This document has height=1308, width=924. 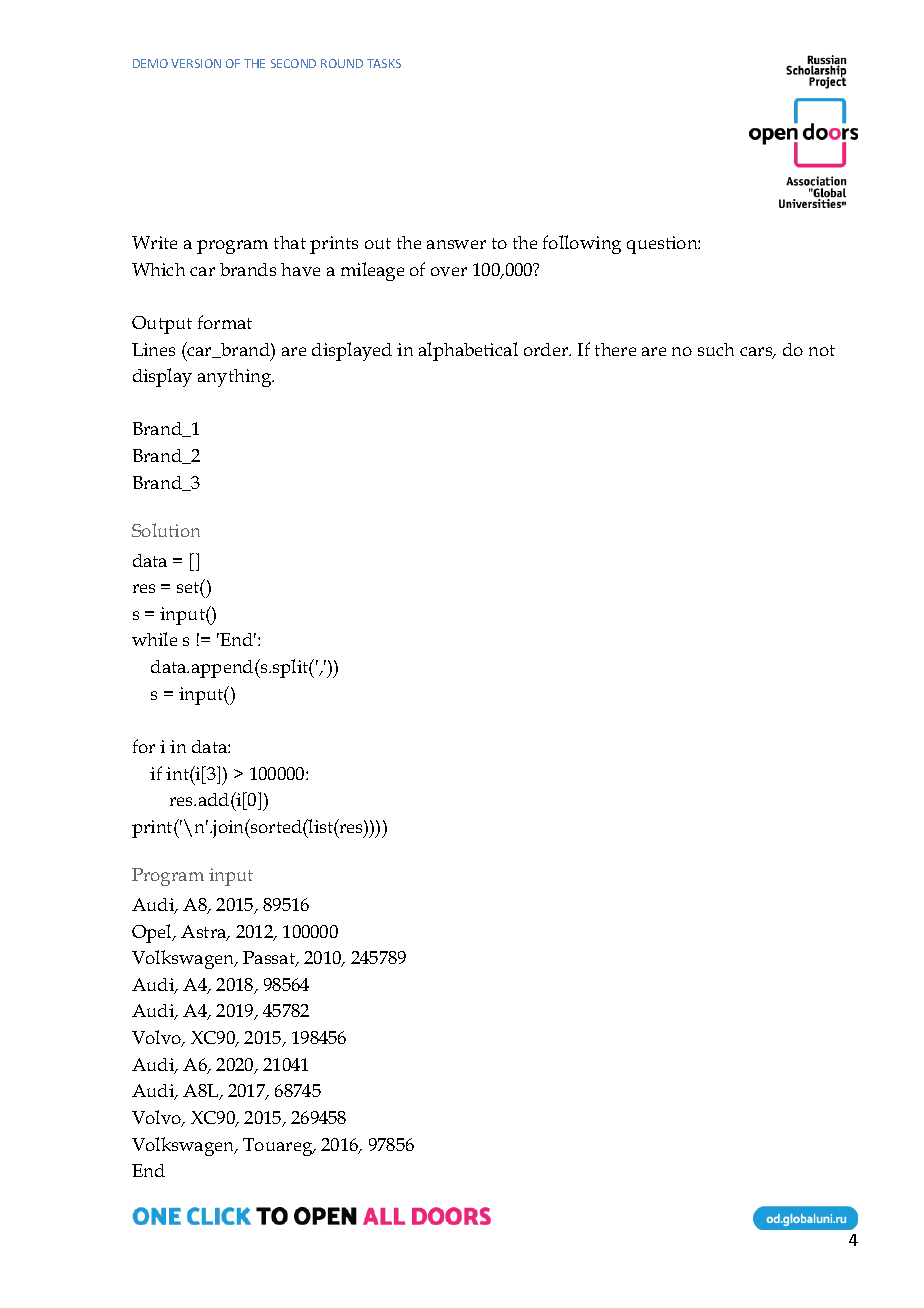 What do you see at coordinates (468, 351) in the document?
I see `alphabetical` at bounding box center [468, 351].
